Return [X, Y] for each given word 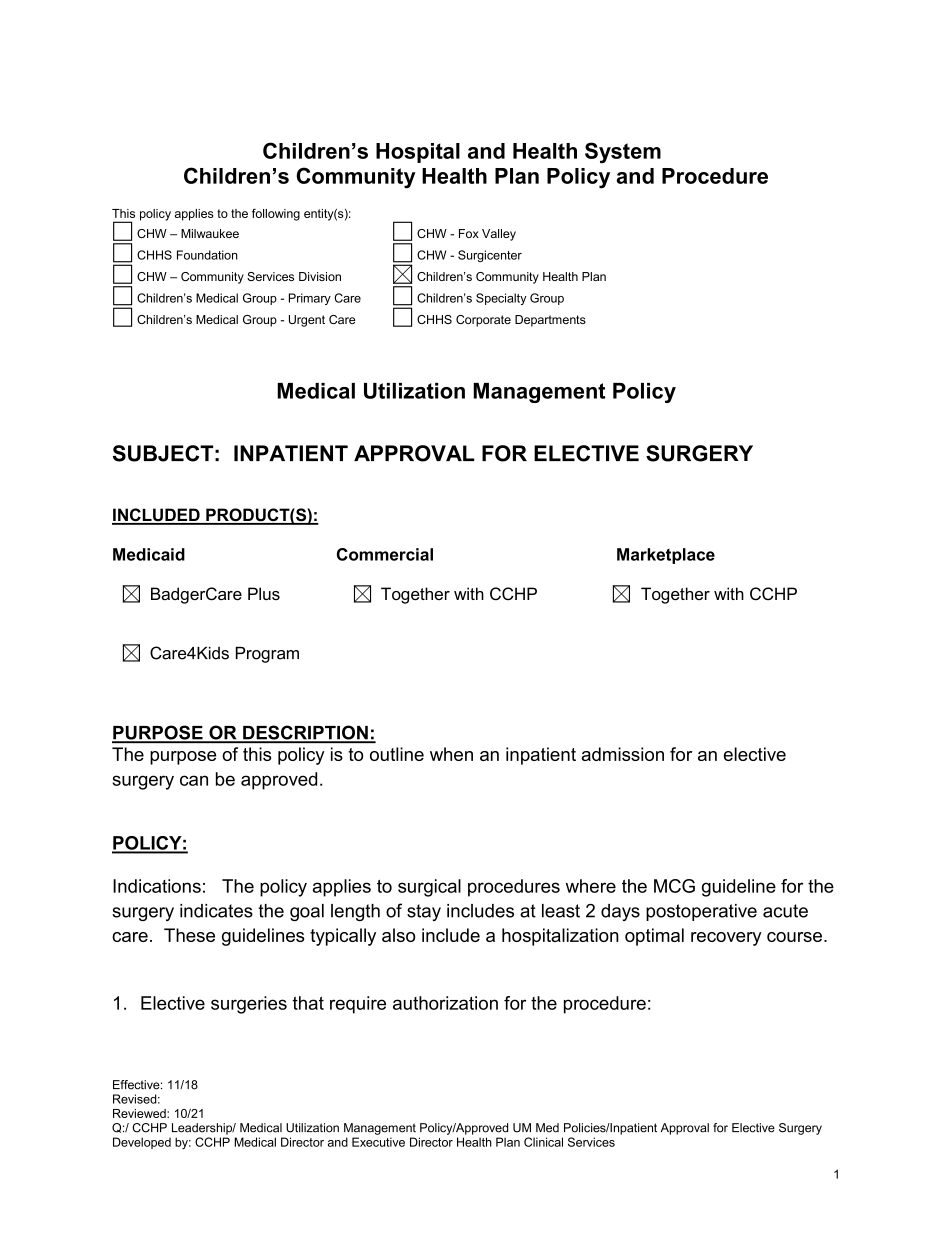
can [194, 780]
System [623, 153]
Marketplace [666, 556]
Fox [469, 233]
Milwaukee [210, 233]
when [451, 754]
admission [623, 754]
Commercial [385, 554]
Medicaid [149, 554]
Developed [142, 1143]
